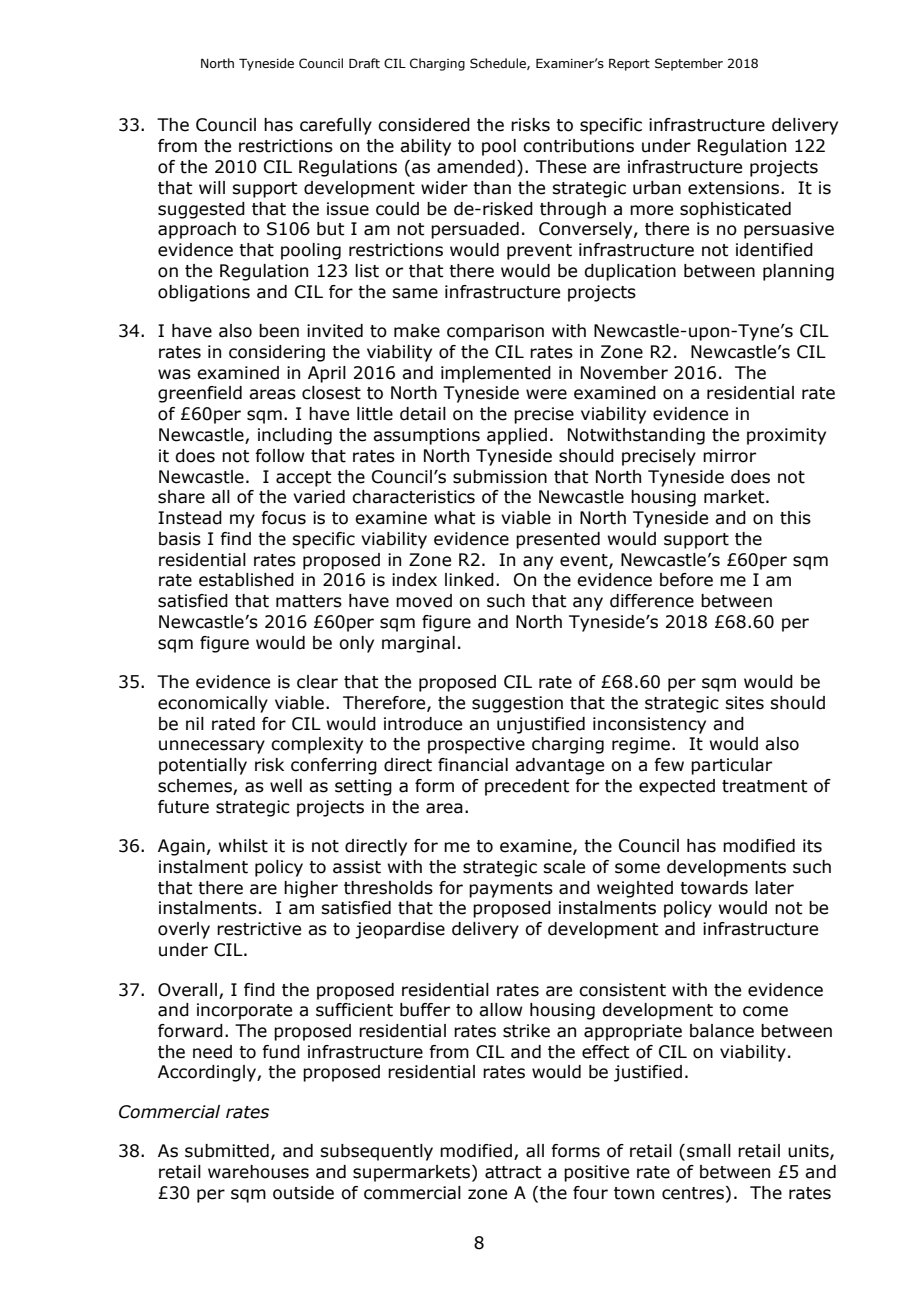 This screenshot has width=924, height=1308. I want to click on Schedule, so click(499, 64).
